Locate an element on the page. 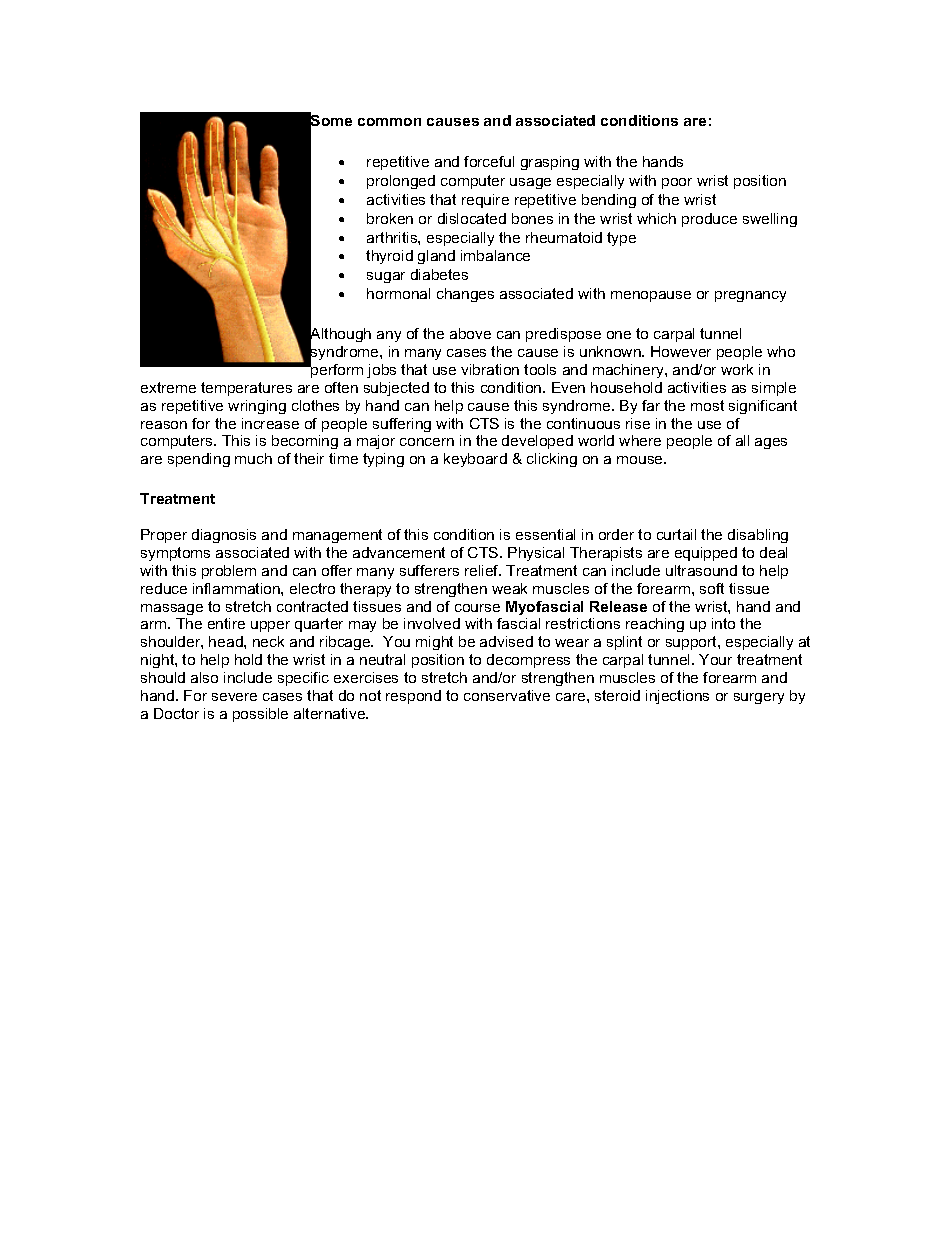 The image size is (952, 1233). poor is located at coordinates (677, 183).
